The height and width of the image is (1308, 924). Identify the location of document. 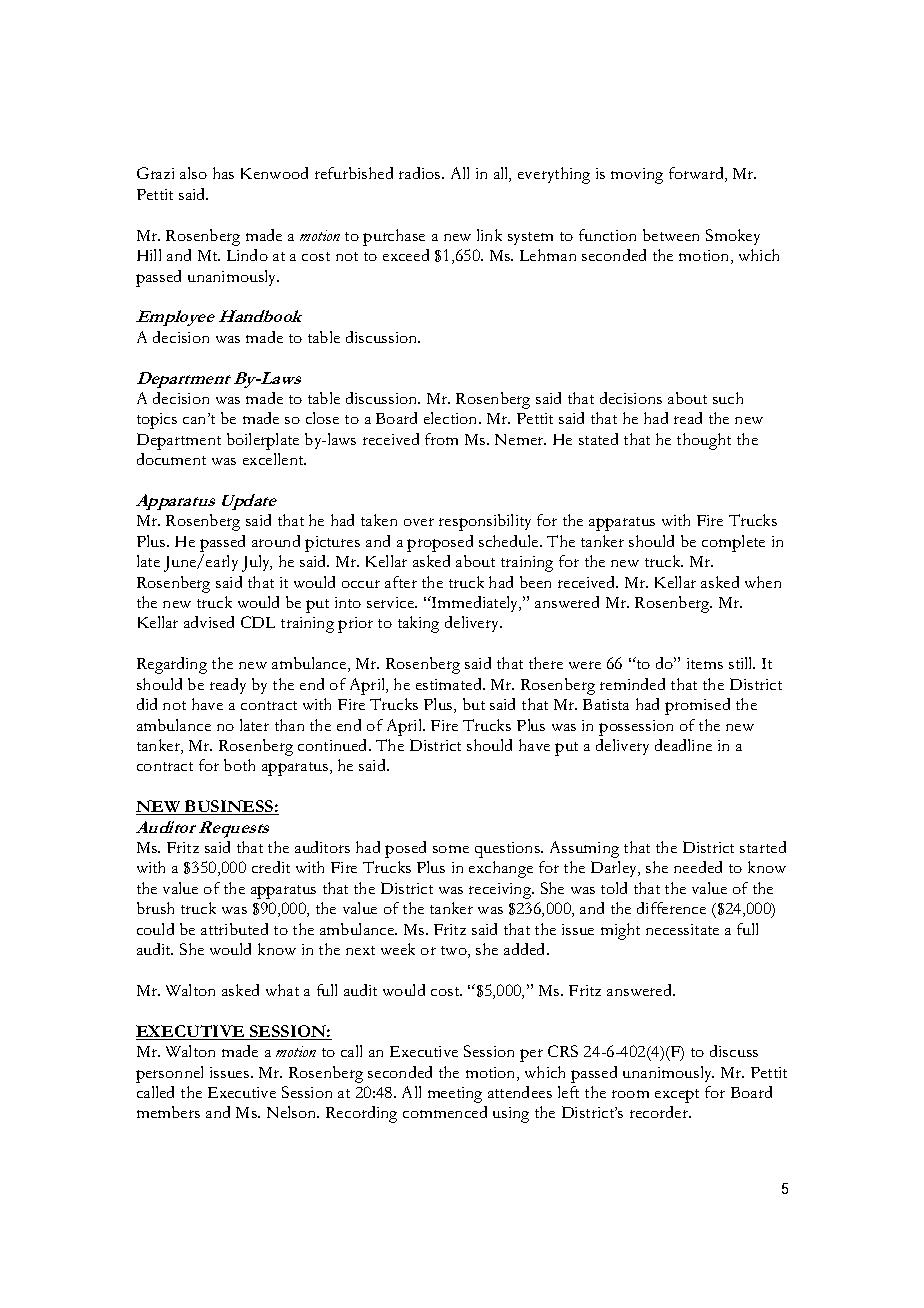
(171, 459).
